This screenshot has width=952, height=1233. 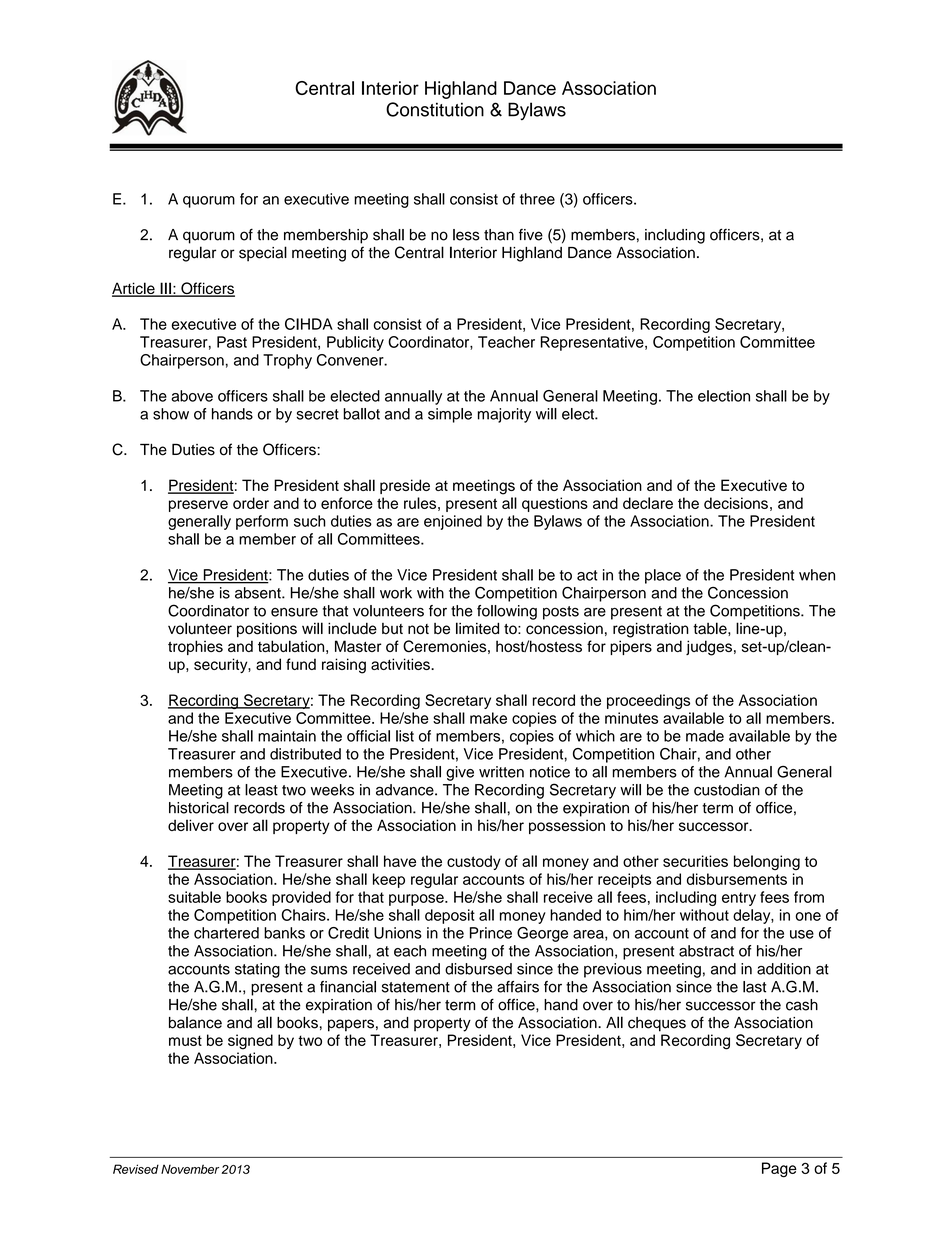 I want to click on decisions, so click(x=736, y=503).
